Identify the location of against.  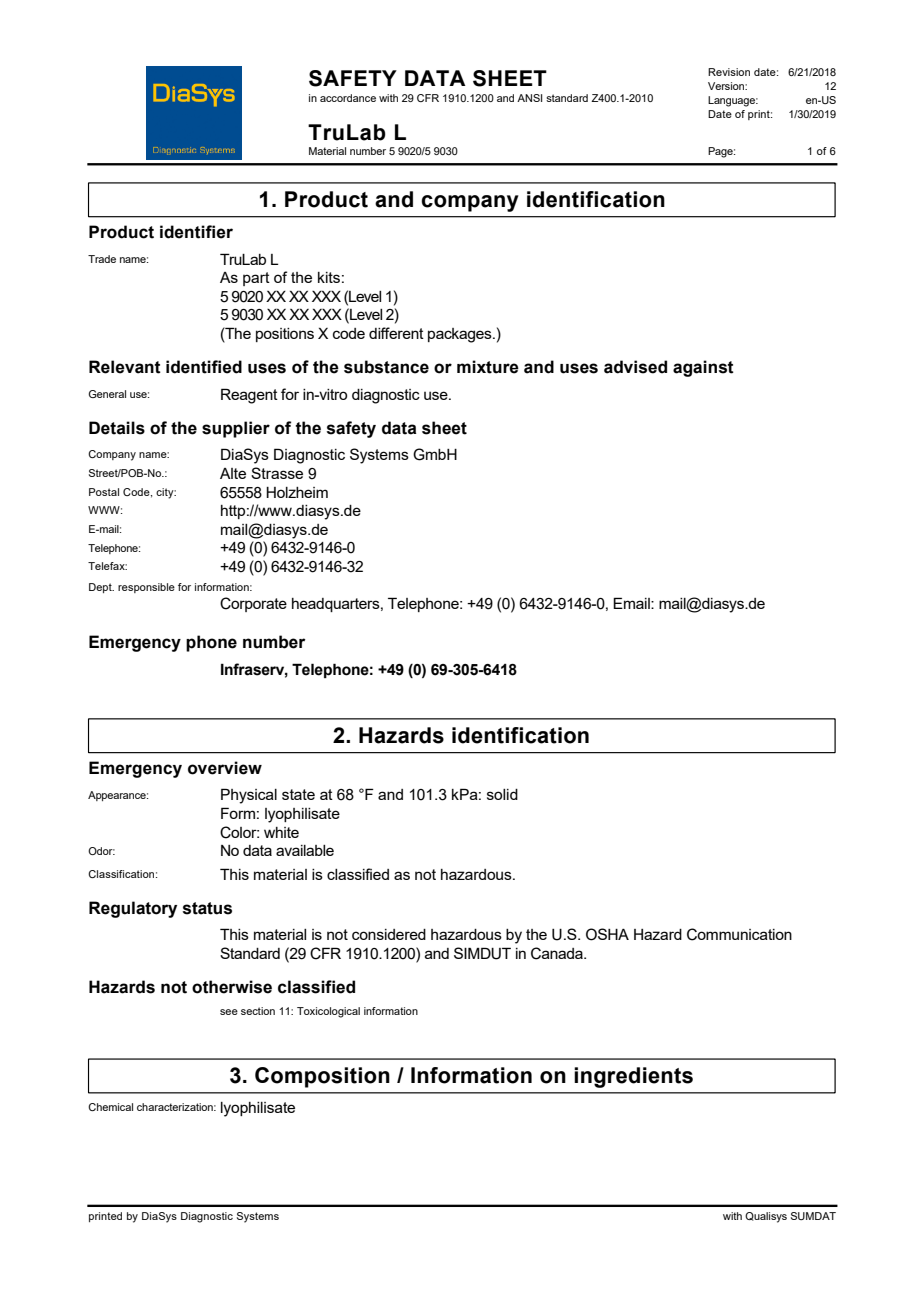
(703, 368).
